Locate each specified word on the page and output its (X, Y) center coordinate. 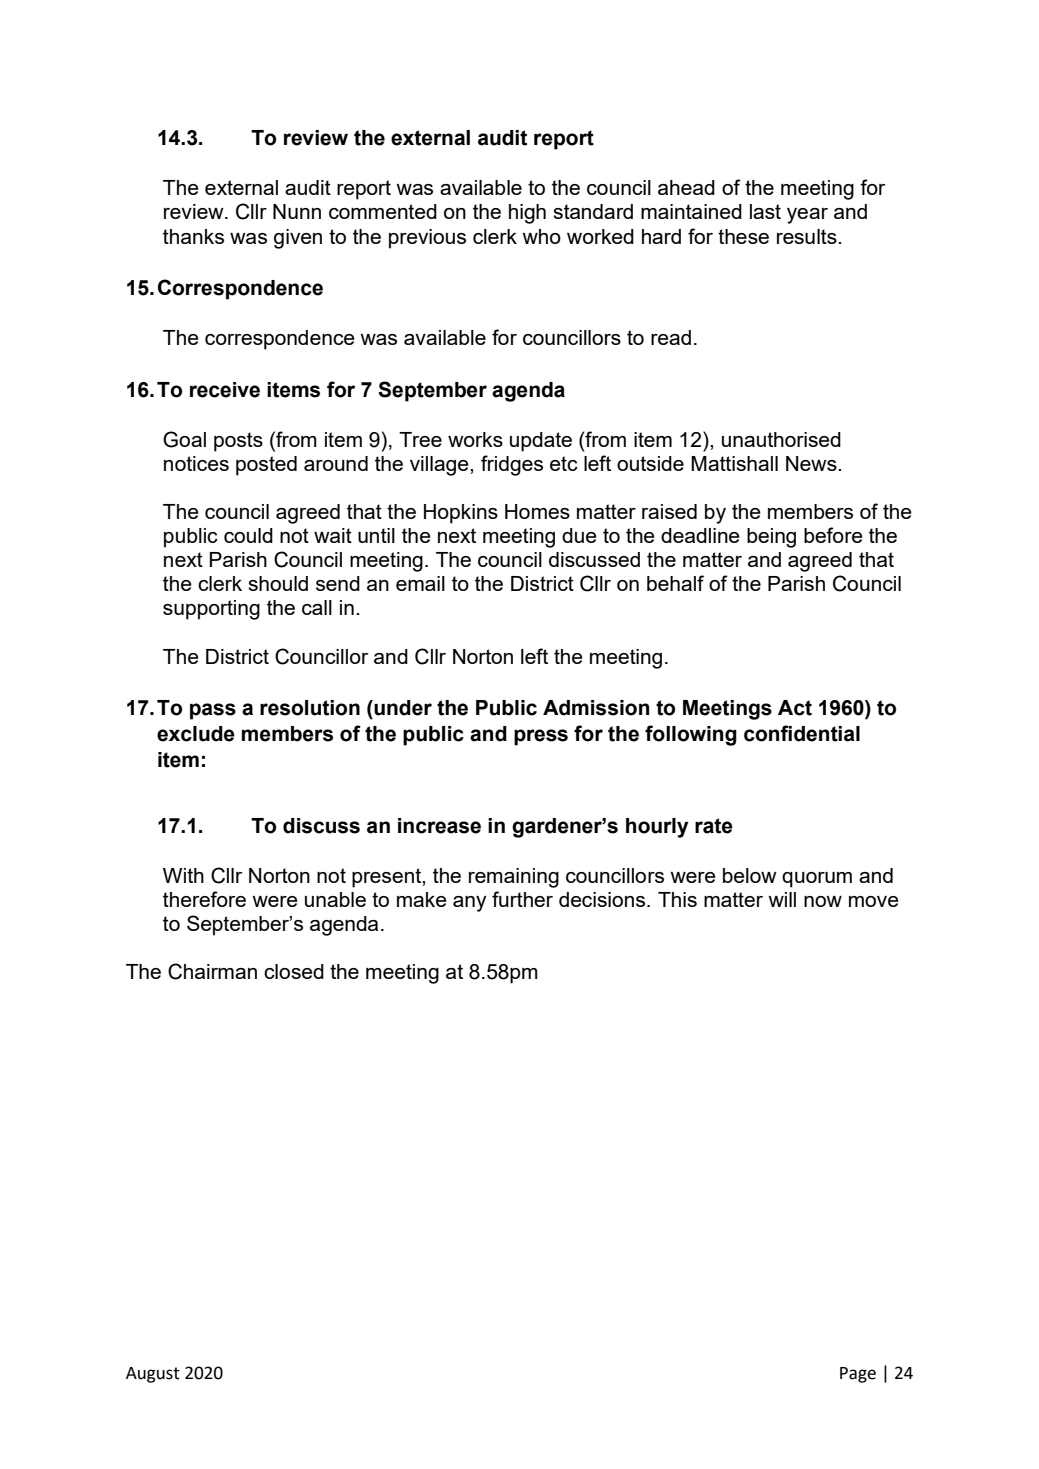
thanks (193, 236)
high (527, 214)
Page (858, 1375)
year (807, 216)
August (153, 1375)
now (823, 901)
